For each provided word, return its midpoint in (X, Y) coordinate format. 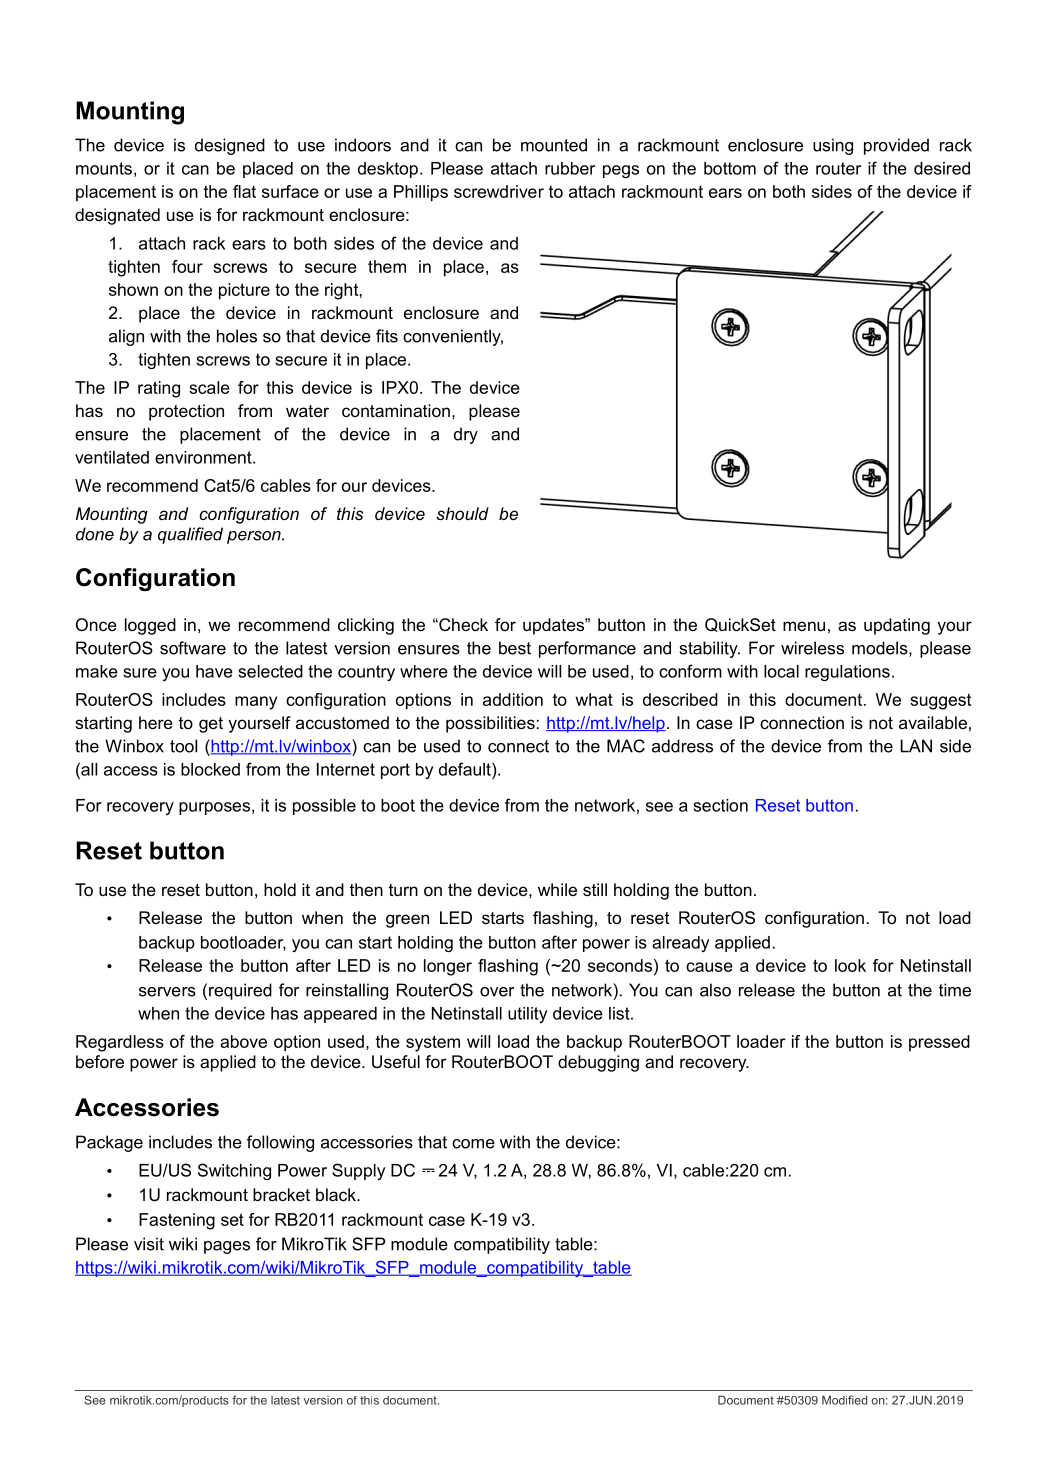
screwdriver (499, 191)
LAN (916, 746)
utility (527, 1015)
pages (227, 1247)
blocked (210, 769)
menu (804, 626)
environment (204, 457)
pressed (939, 1043)
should (462, 513)
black (337, 1194)
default (466, 769)
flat (244, 191)
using (833, 146)
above (243, 1041)
